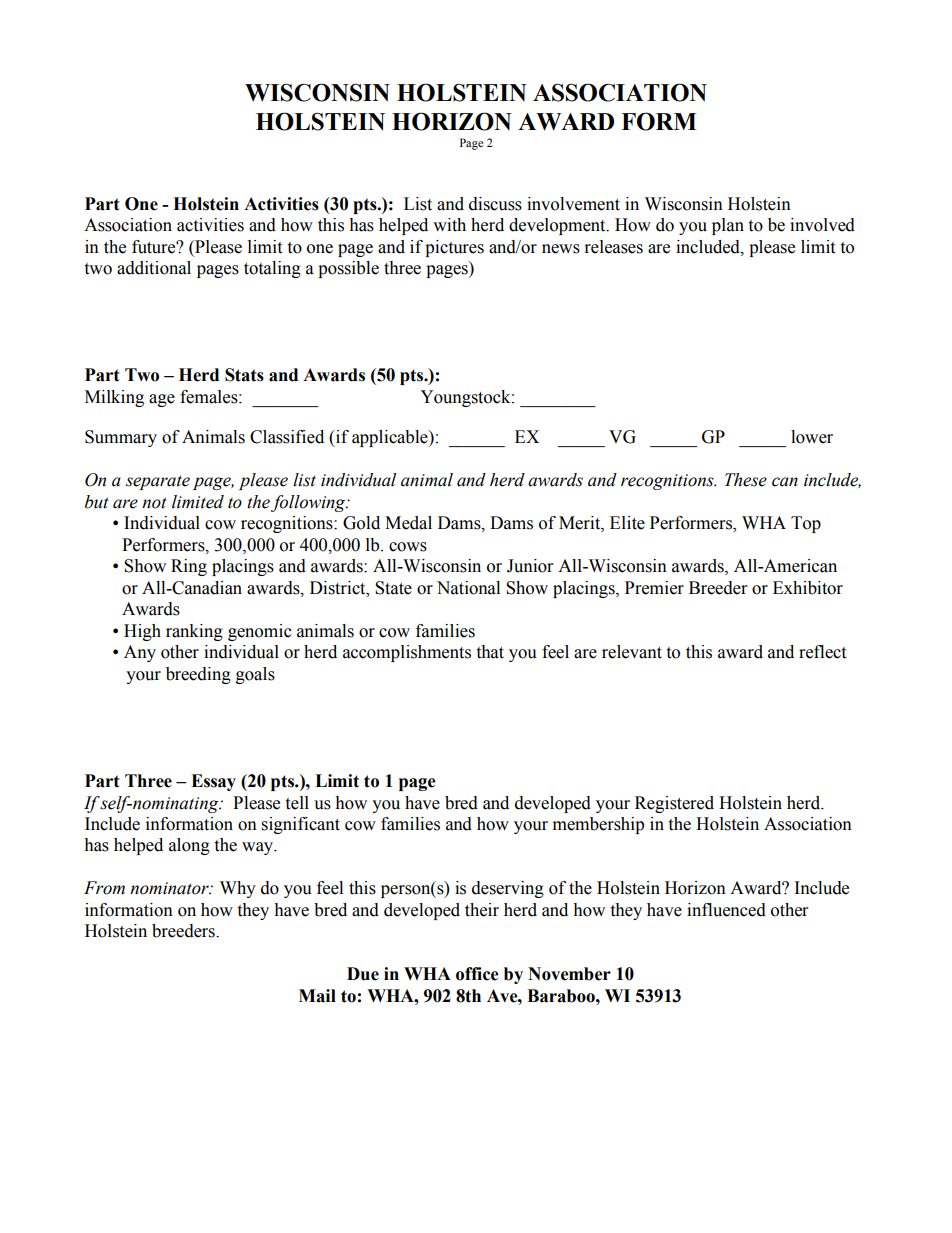 This screenshot has height=1233, width=952. What do you see at coordinates (189, 567) in the screenshot?
I see `Ring` at bounding box center [189, 567].
